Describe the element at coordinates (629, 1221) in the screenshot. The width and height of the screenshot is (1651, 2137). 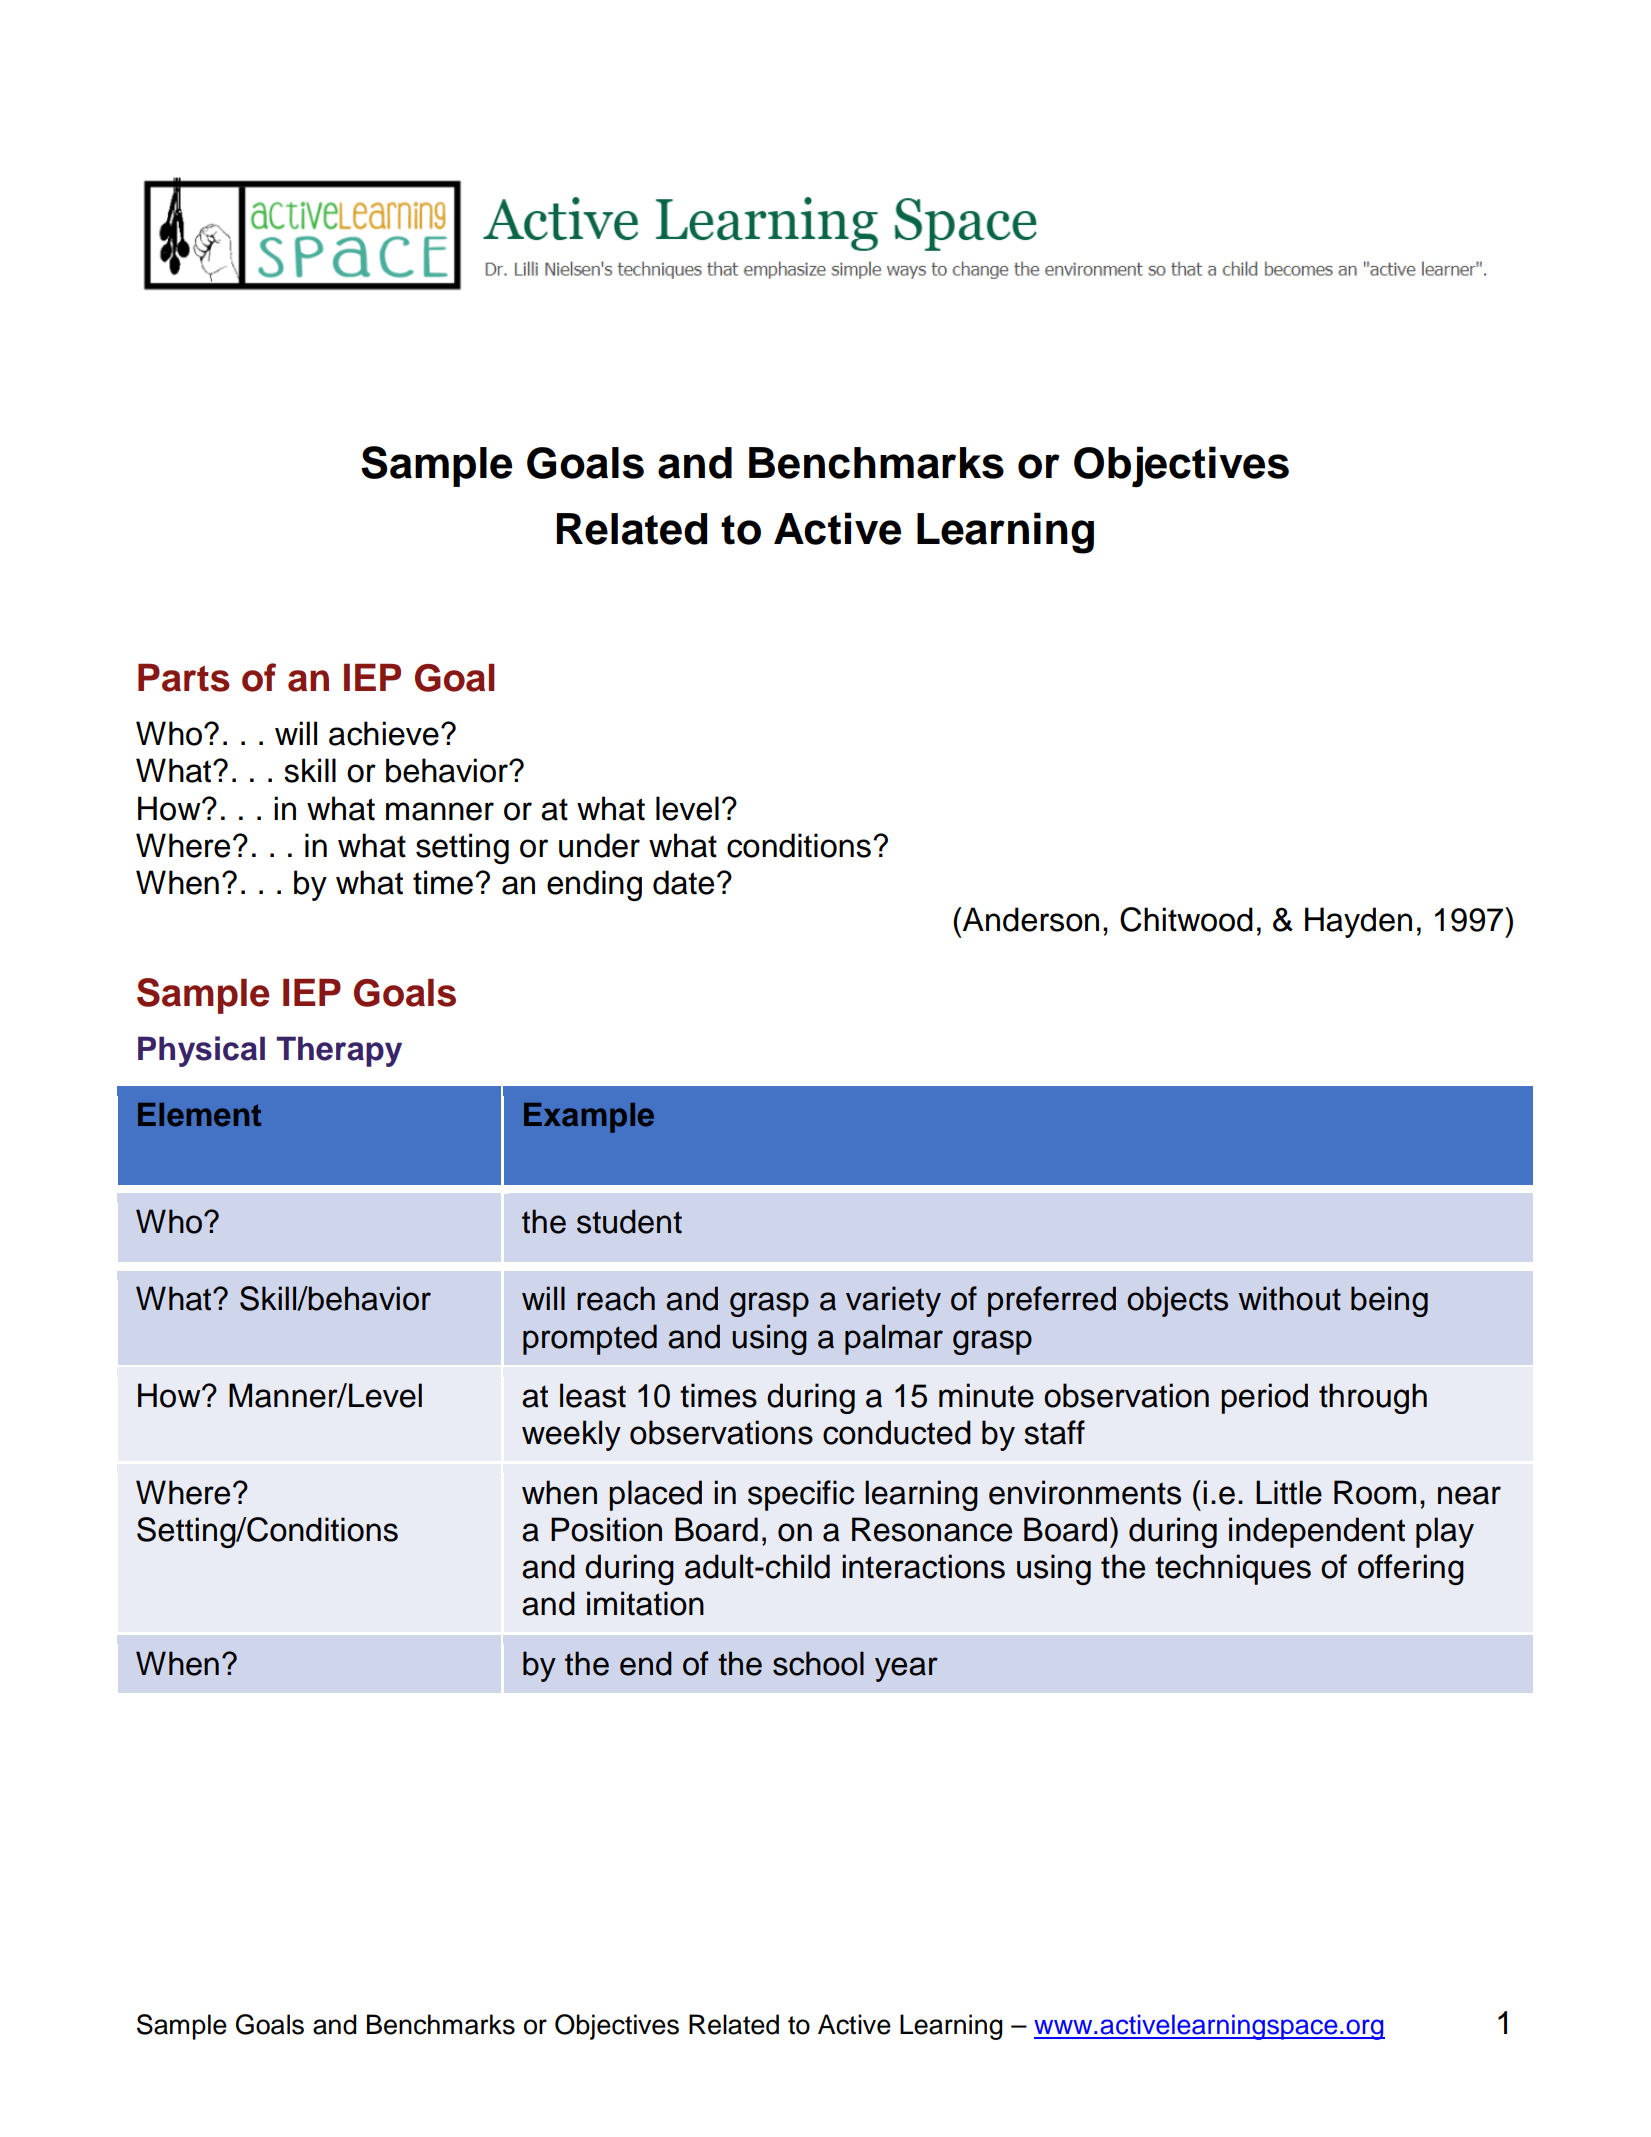
I see `student` at that location.
